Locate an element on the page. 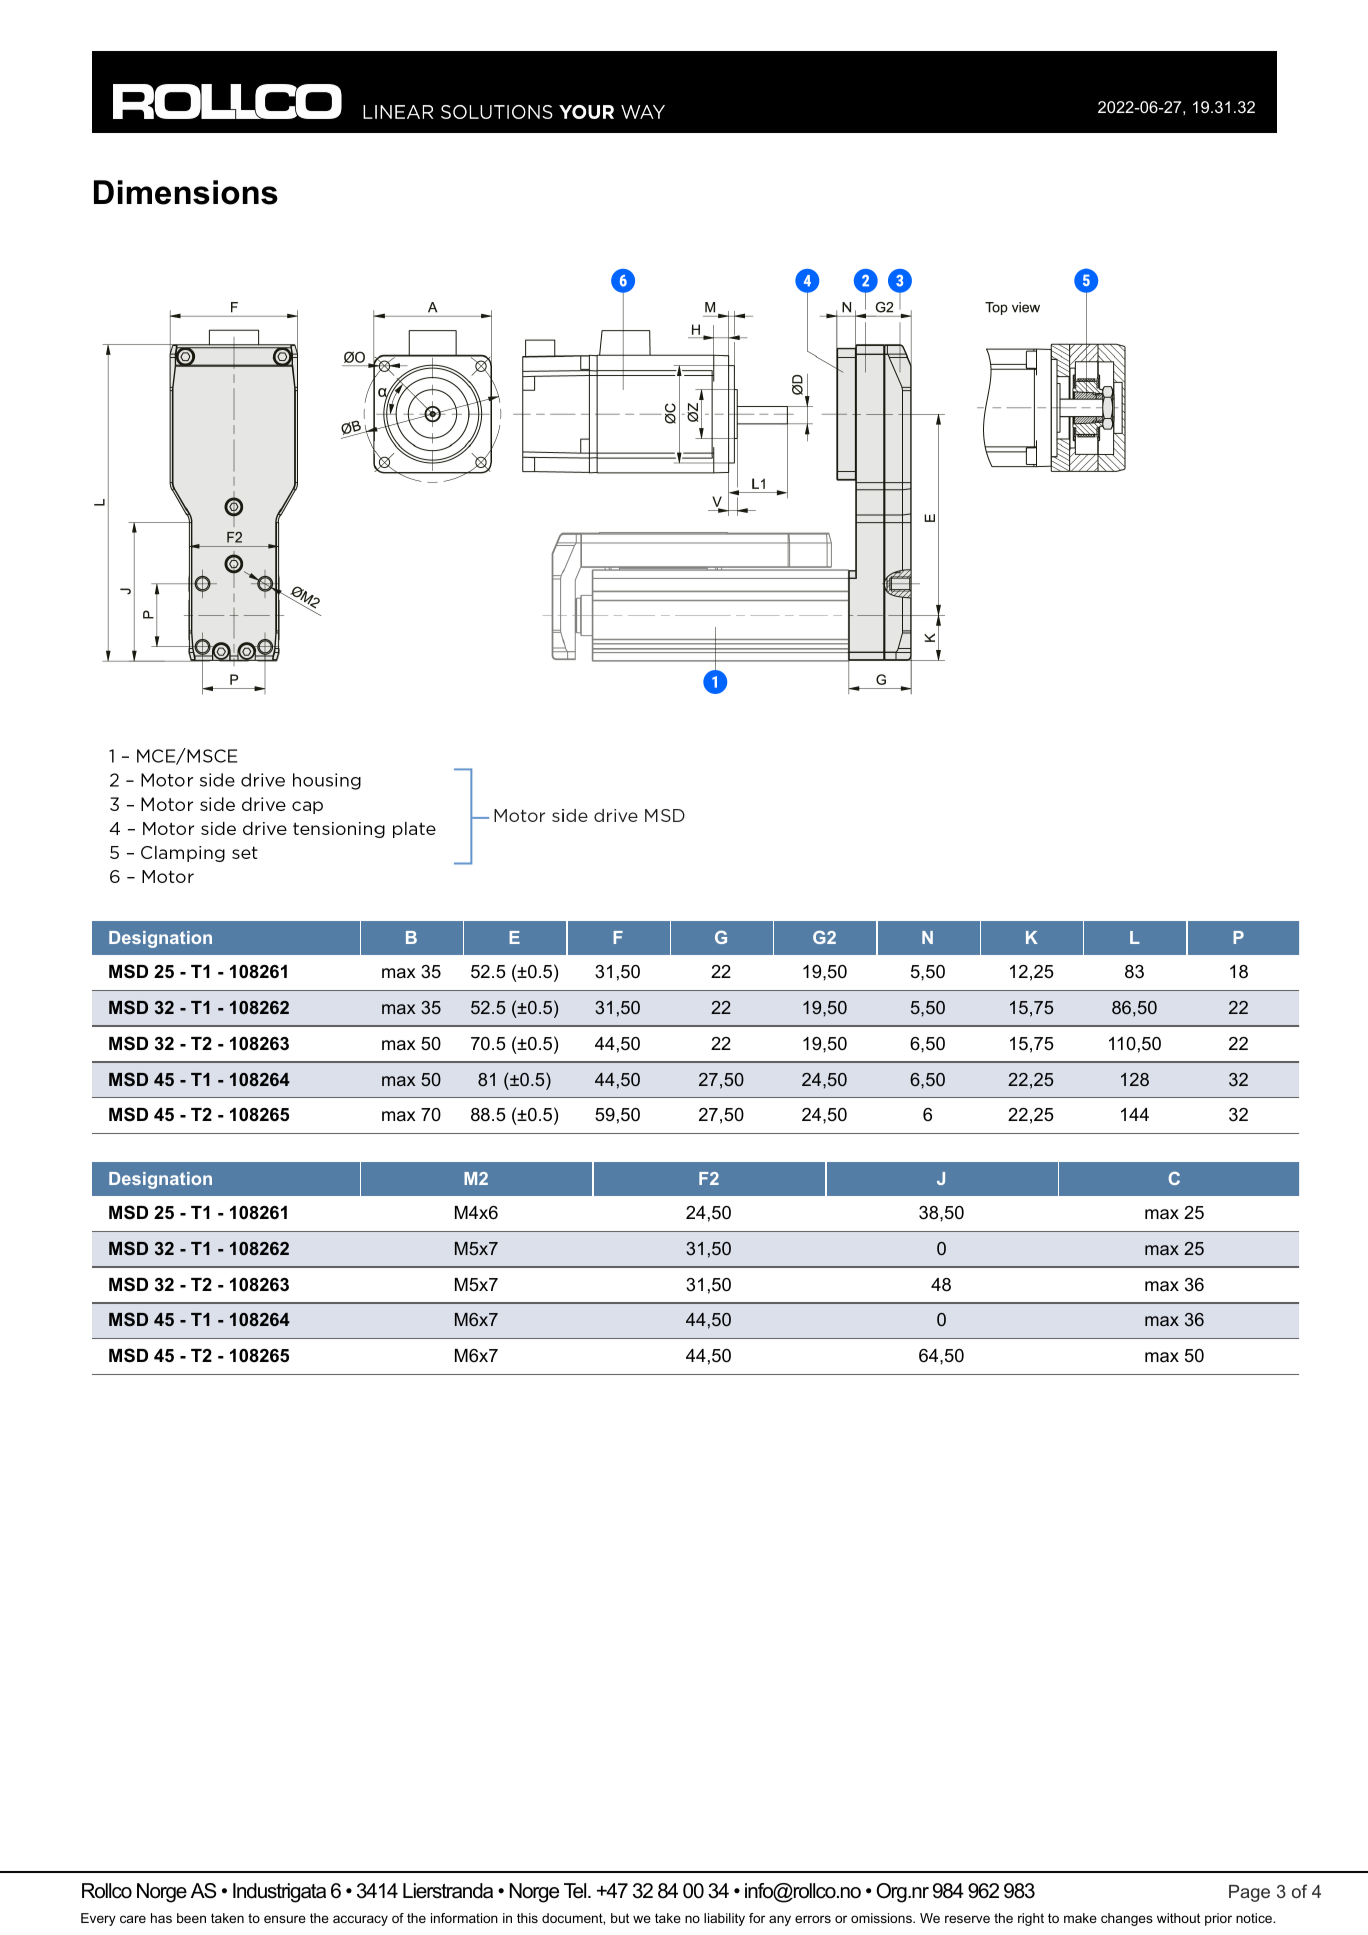  Page is located at coordinates (1249, 1893).
